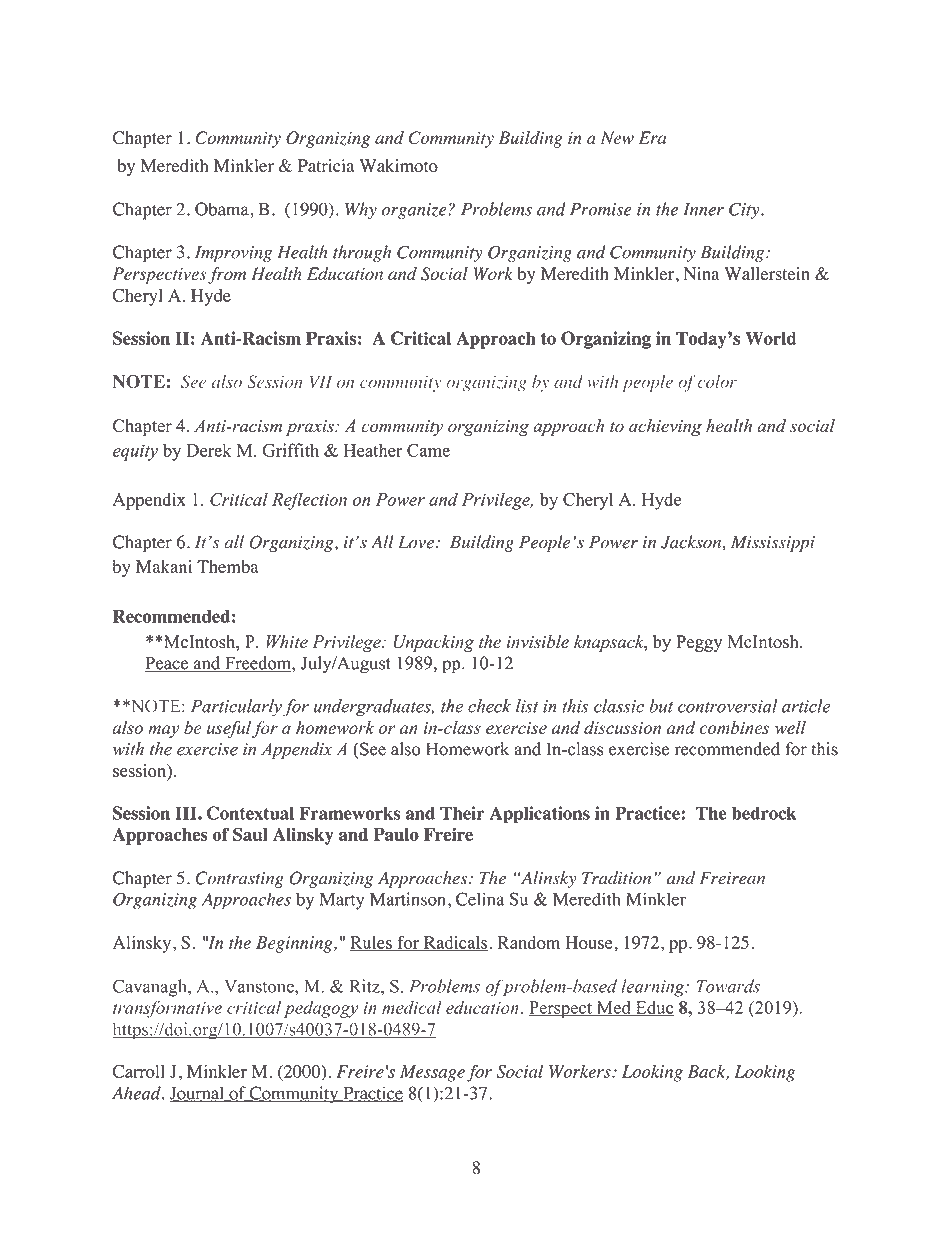 The width and height of the document is (952, 1233). What do you see at coordinates (665, 427) in the document?
I see `achieving` at bounding box center [665, 427].
